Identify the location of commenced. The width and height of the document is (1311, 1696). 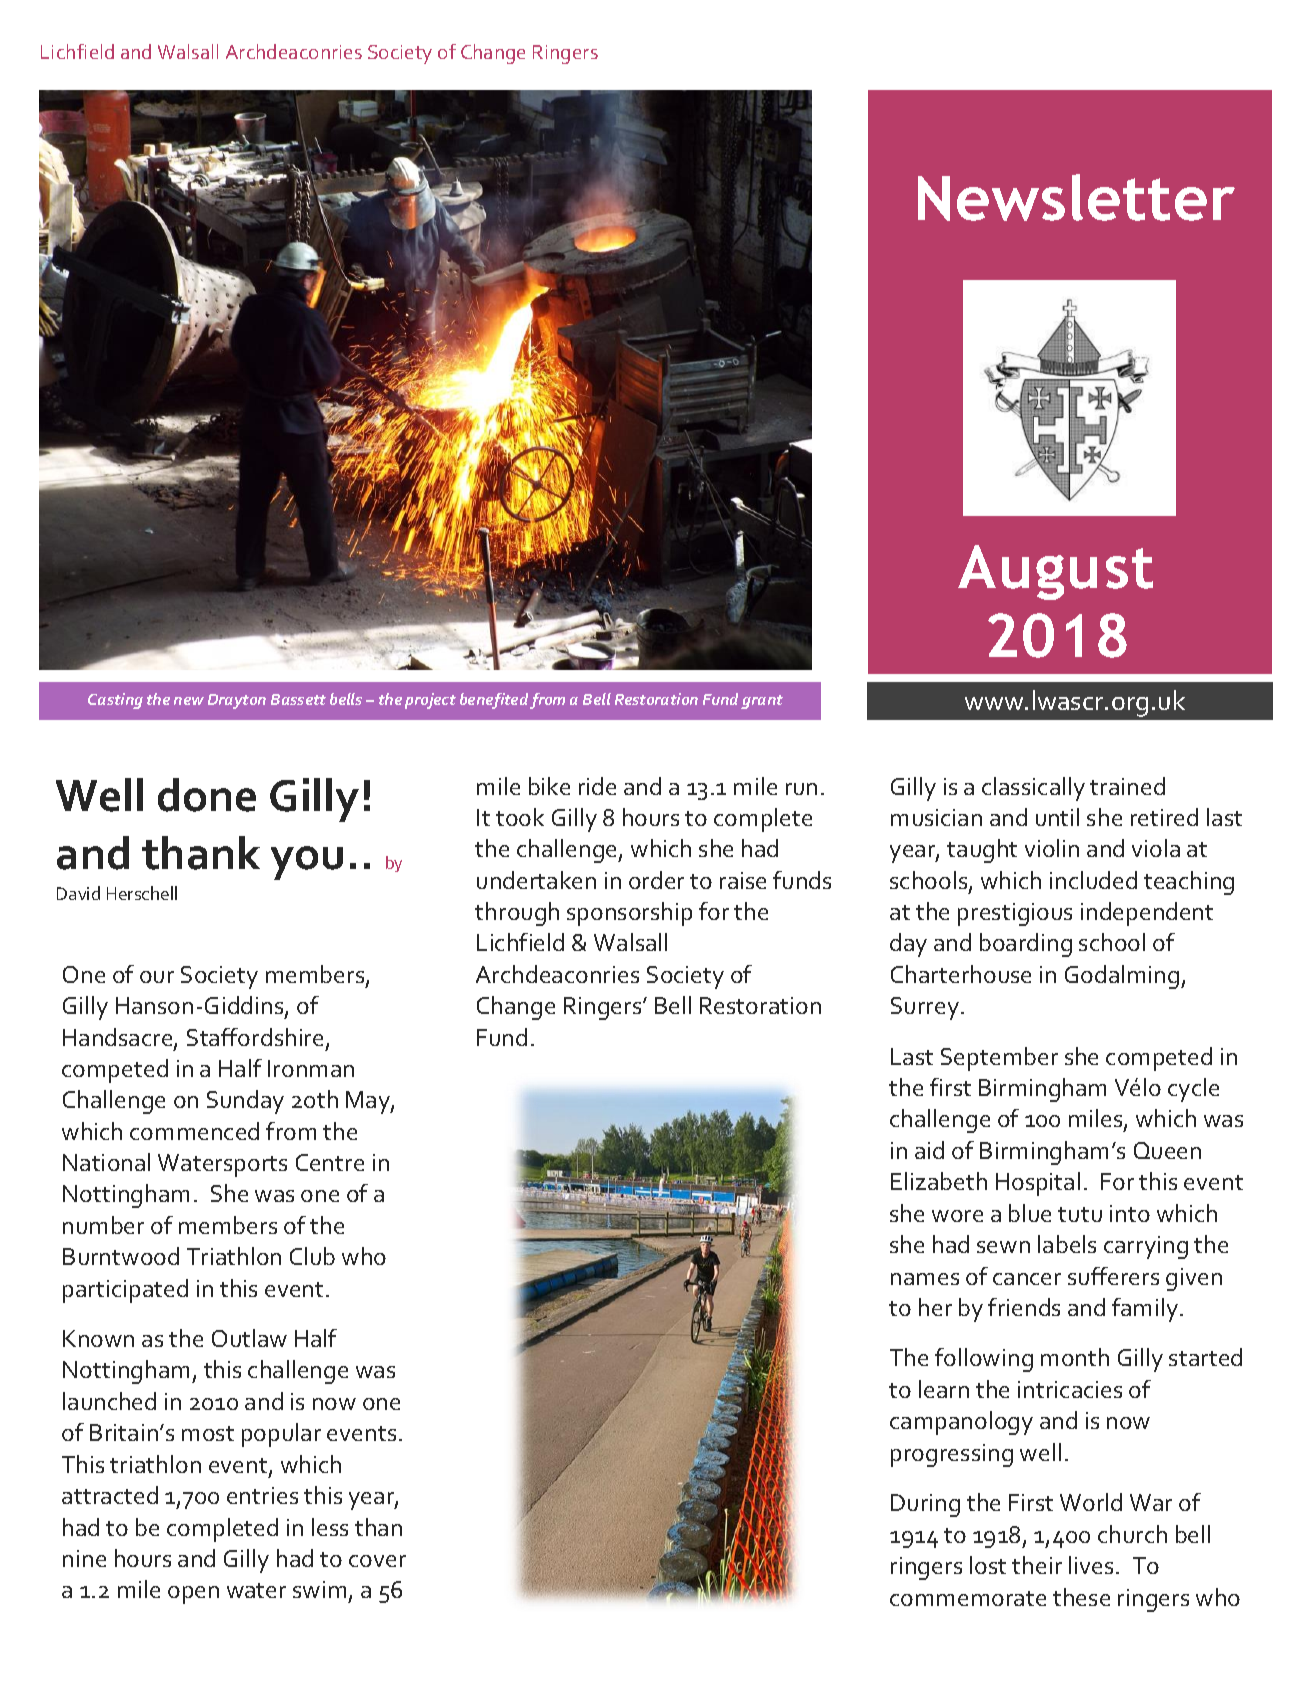
(194, 1131).
